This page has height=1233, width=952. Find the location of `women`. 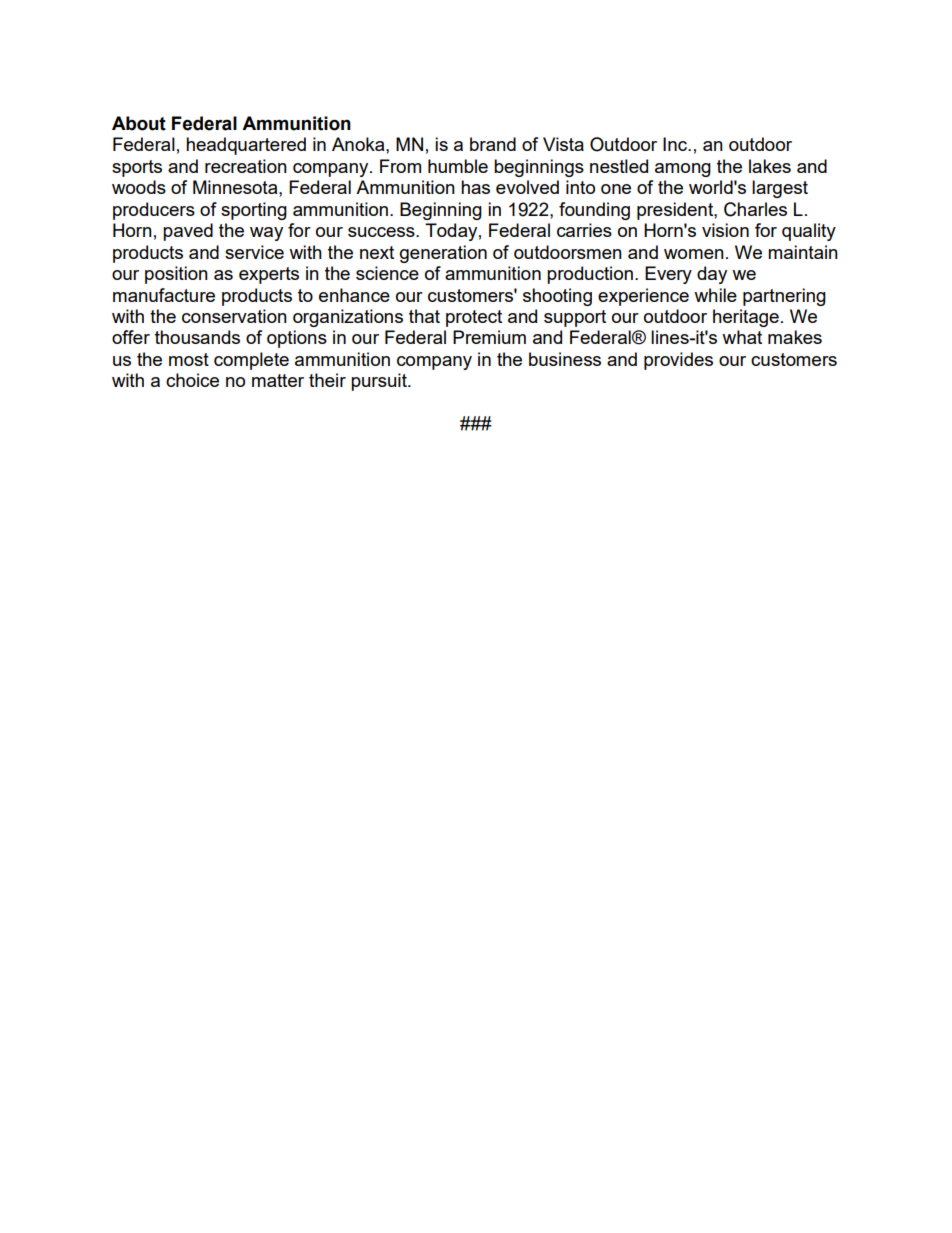

women is located at coordinates (694, 254).
